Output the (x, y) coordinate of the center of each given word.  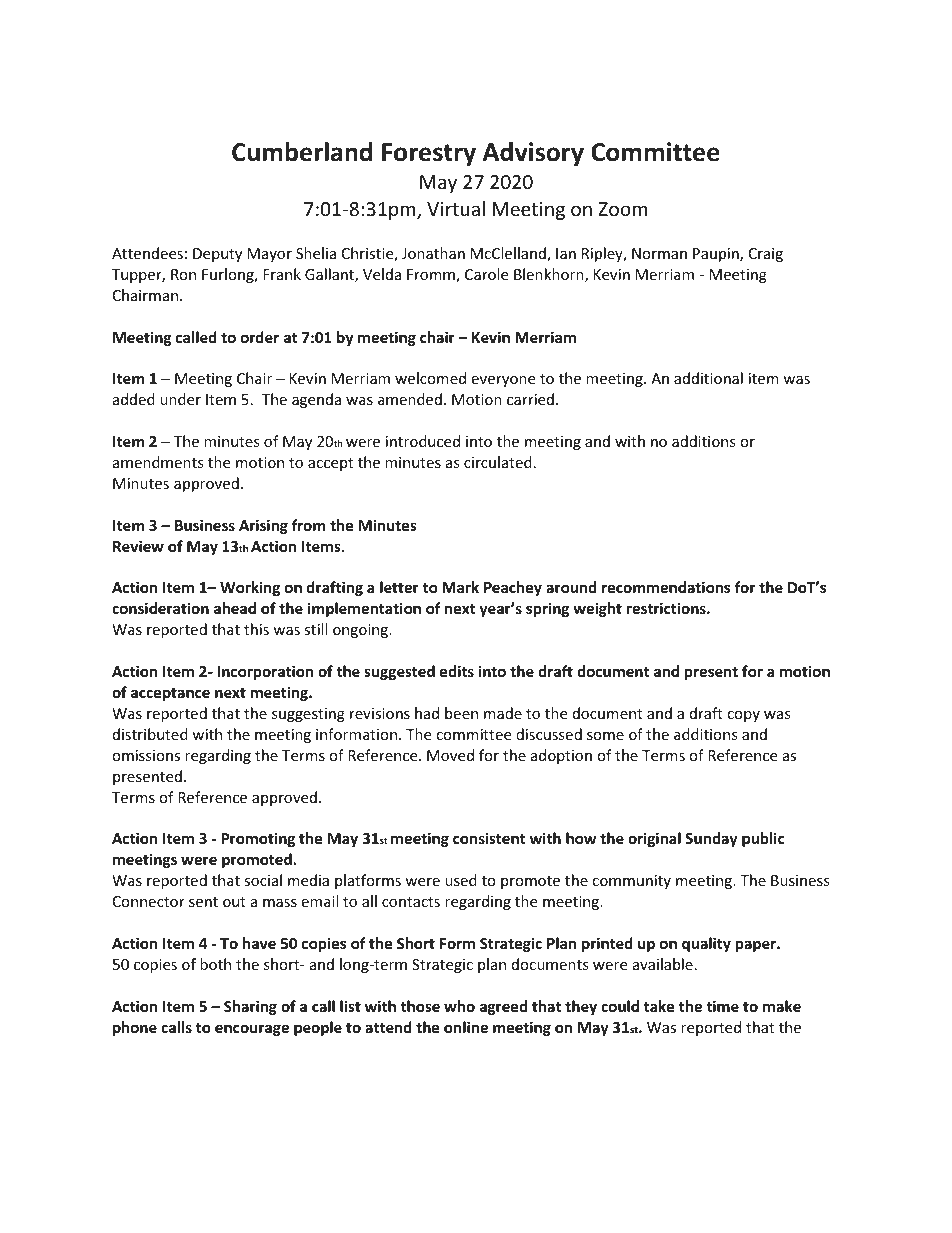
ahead (235, 608)
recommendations (666, 587)
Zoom (622, 209)
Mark (460, 587)
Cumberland (302, 152)
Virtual (456, 208)
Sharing (250, 1007)
